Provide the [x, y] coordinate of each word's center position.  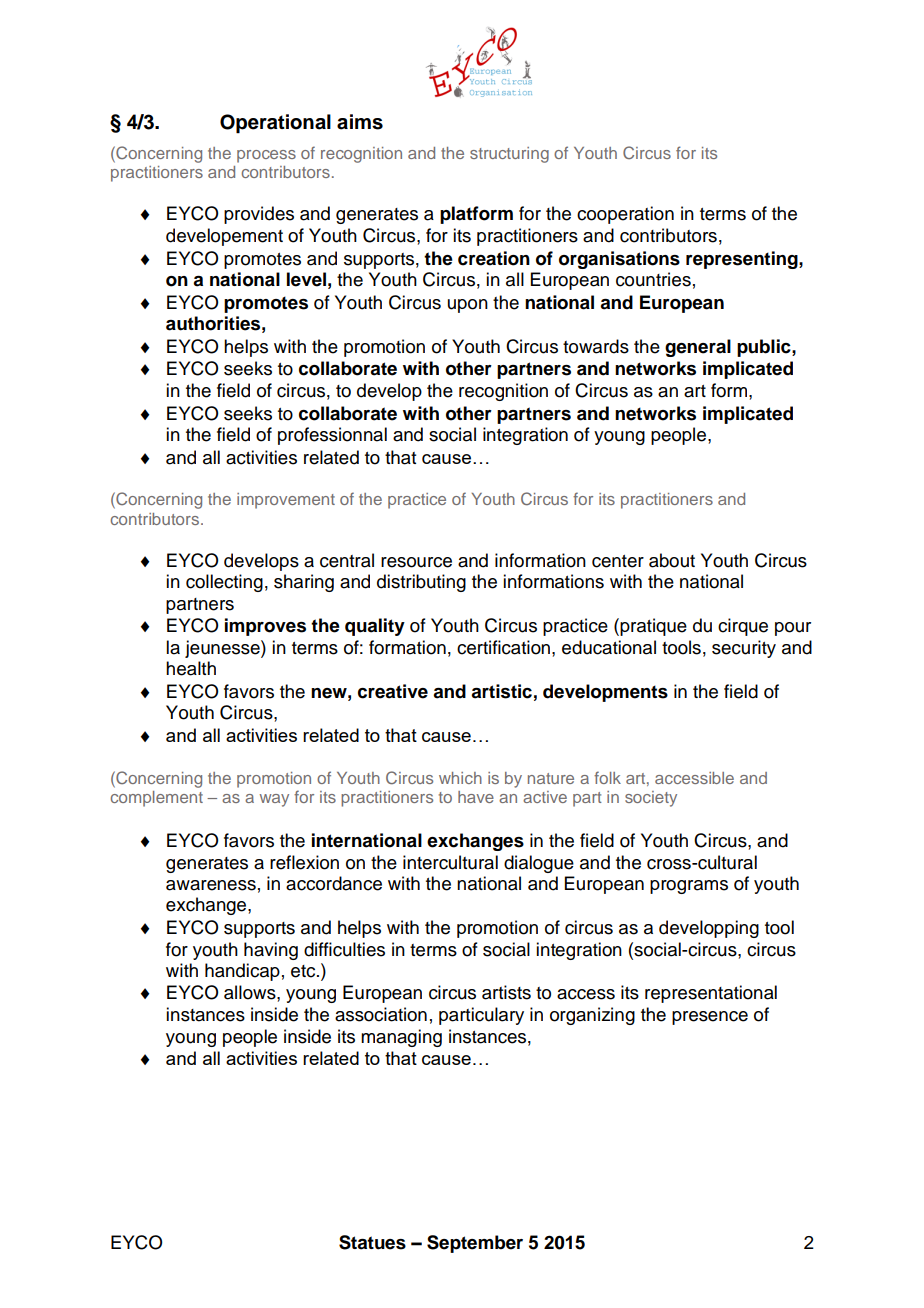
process [266, 156]
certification [503, 647]
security [744, 649]
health [191, 668]
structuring [509, 155]
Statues [372, 1242]
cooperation [625, 215]
